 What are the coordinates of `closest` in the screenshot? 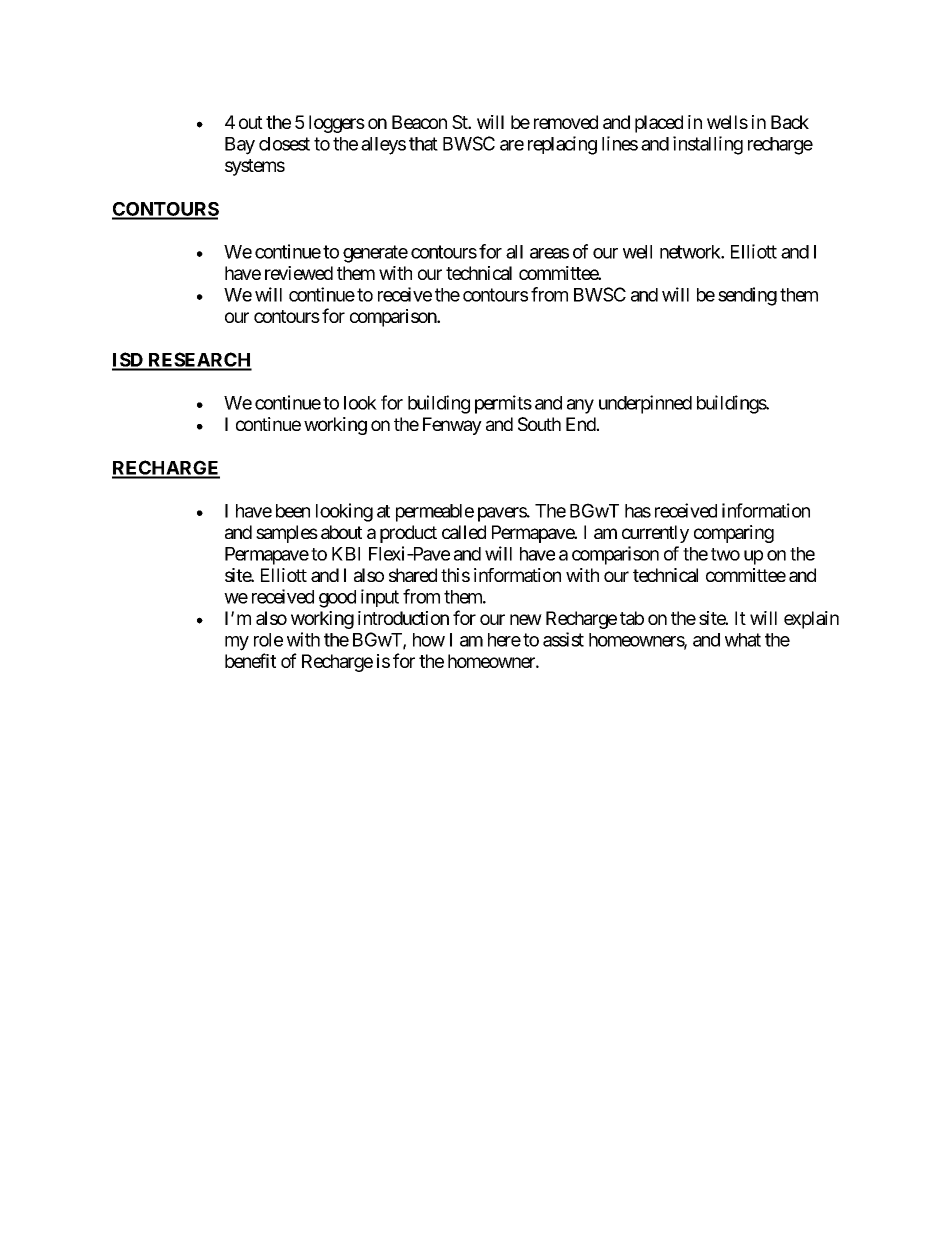 It's located at (284, 144).
